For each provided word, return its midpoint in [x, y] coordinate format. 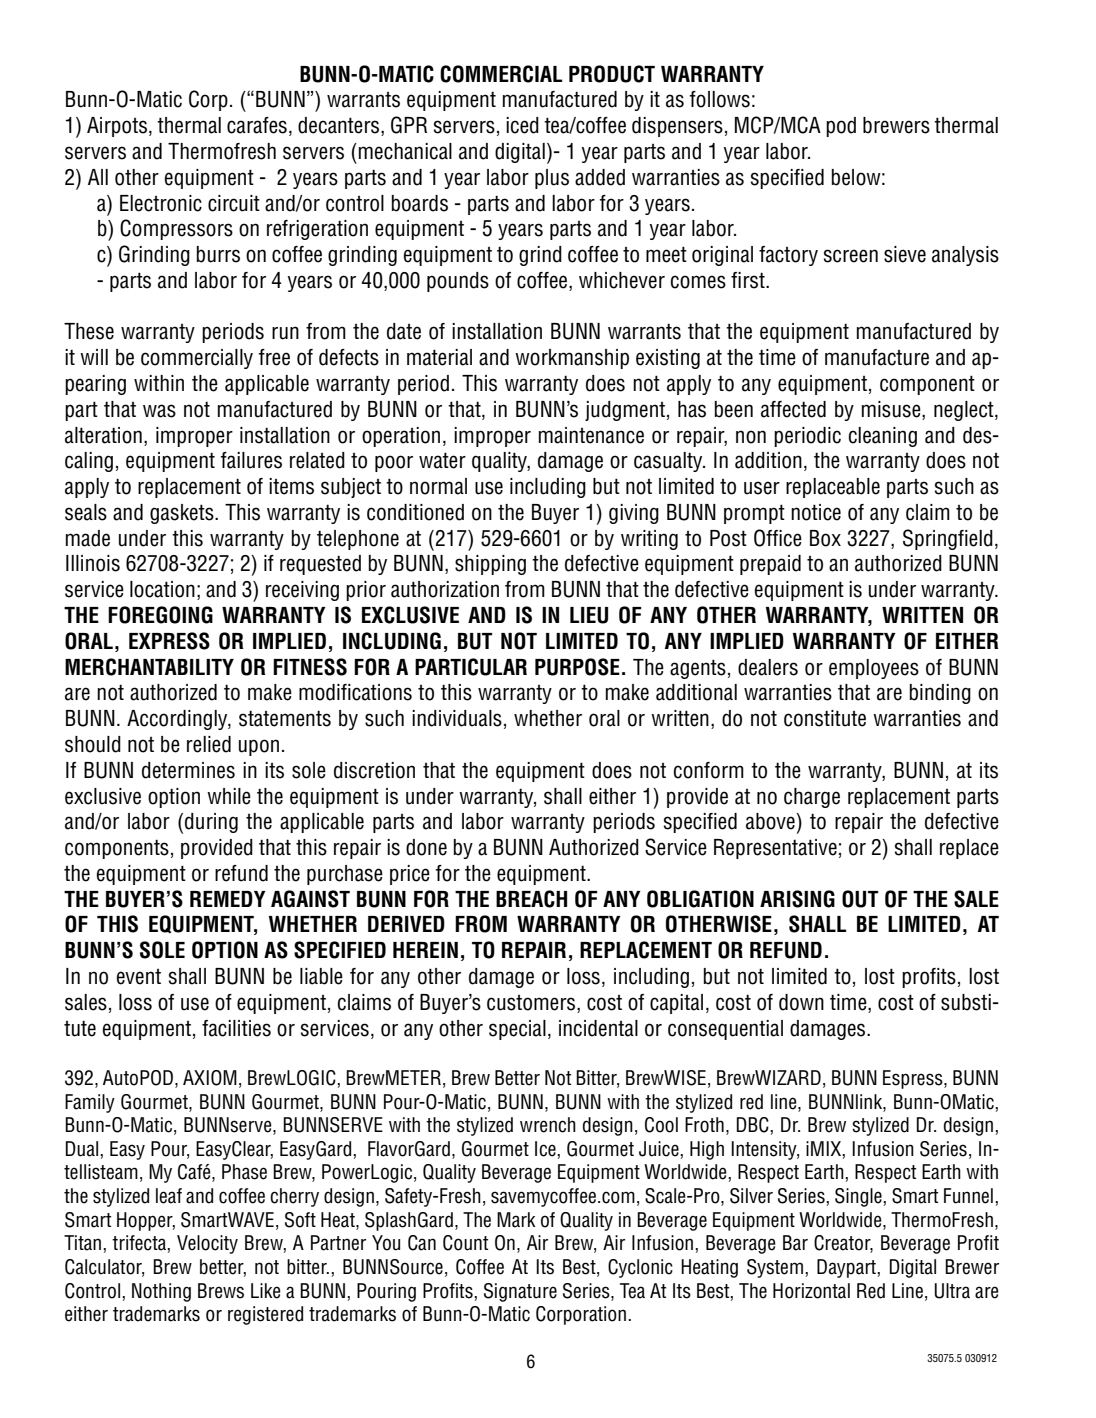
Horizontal [811, 1291]
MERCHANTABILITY [149, 667]
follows [720, 99]
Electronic [161, 203]
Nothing [161, 1292]
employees [874, 669]
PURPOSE [577, 667]
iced [522, 125]
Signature [520, 1292]
